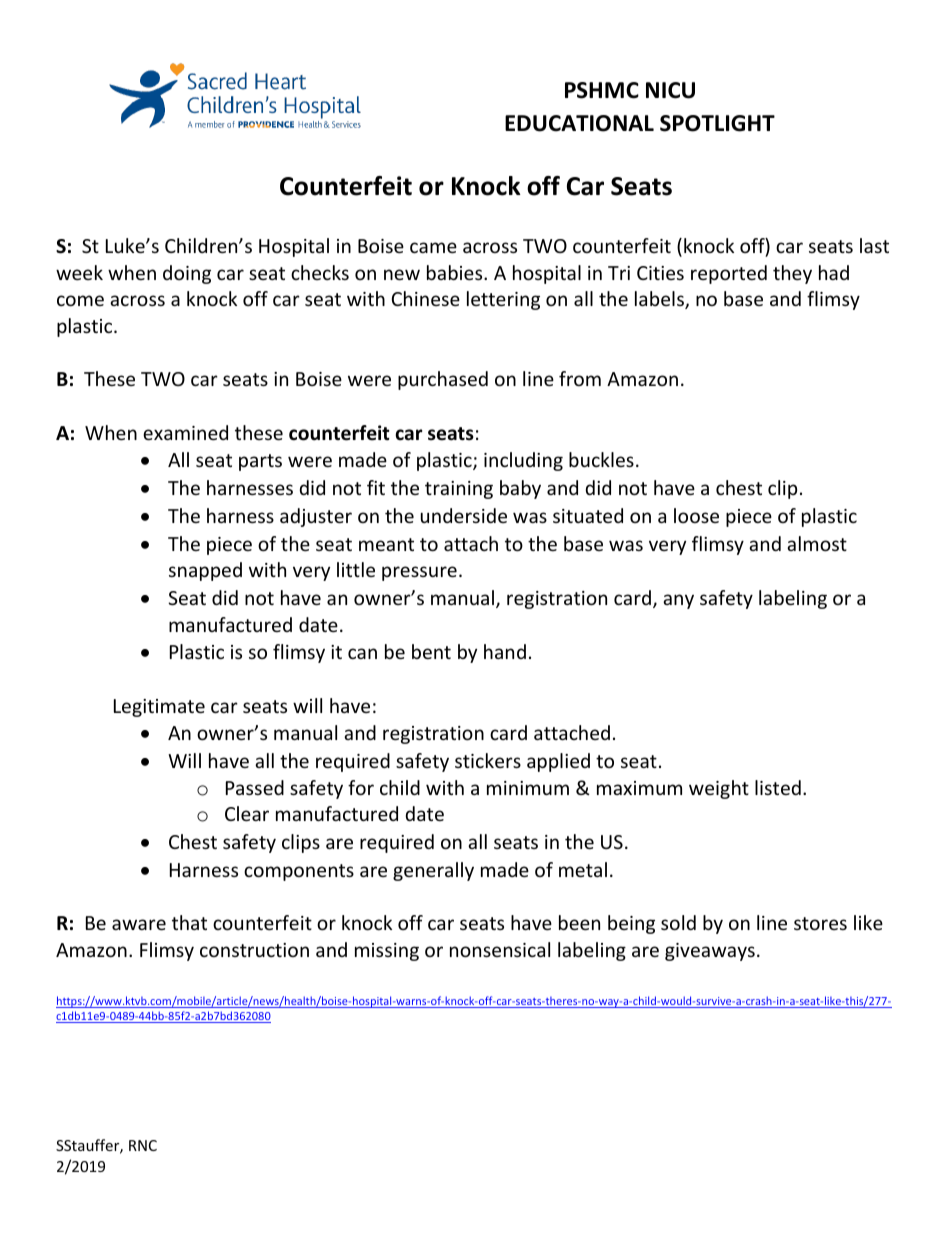 Image resolution: width=952 pixels, height=1233 pixels. What do you see at coordinates (431, 651) in the page?
I see `bent` at bounding box center [431, 651].
